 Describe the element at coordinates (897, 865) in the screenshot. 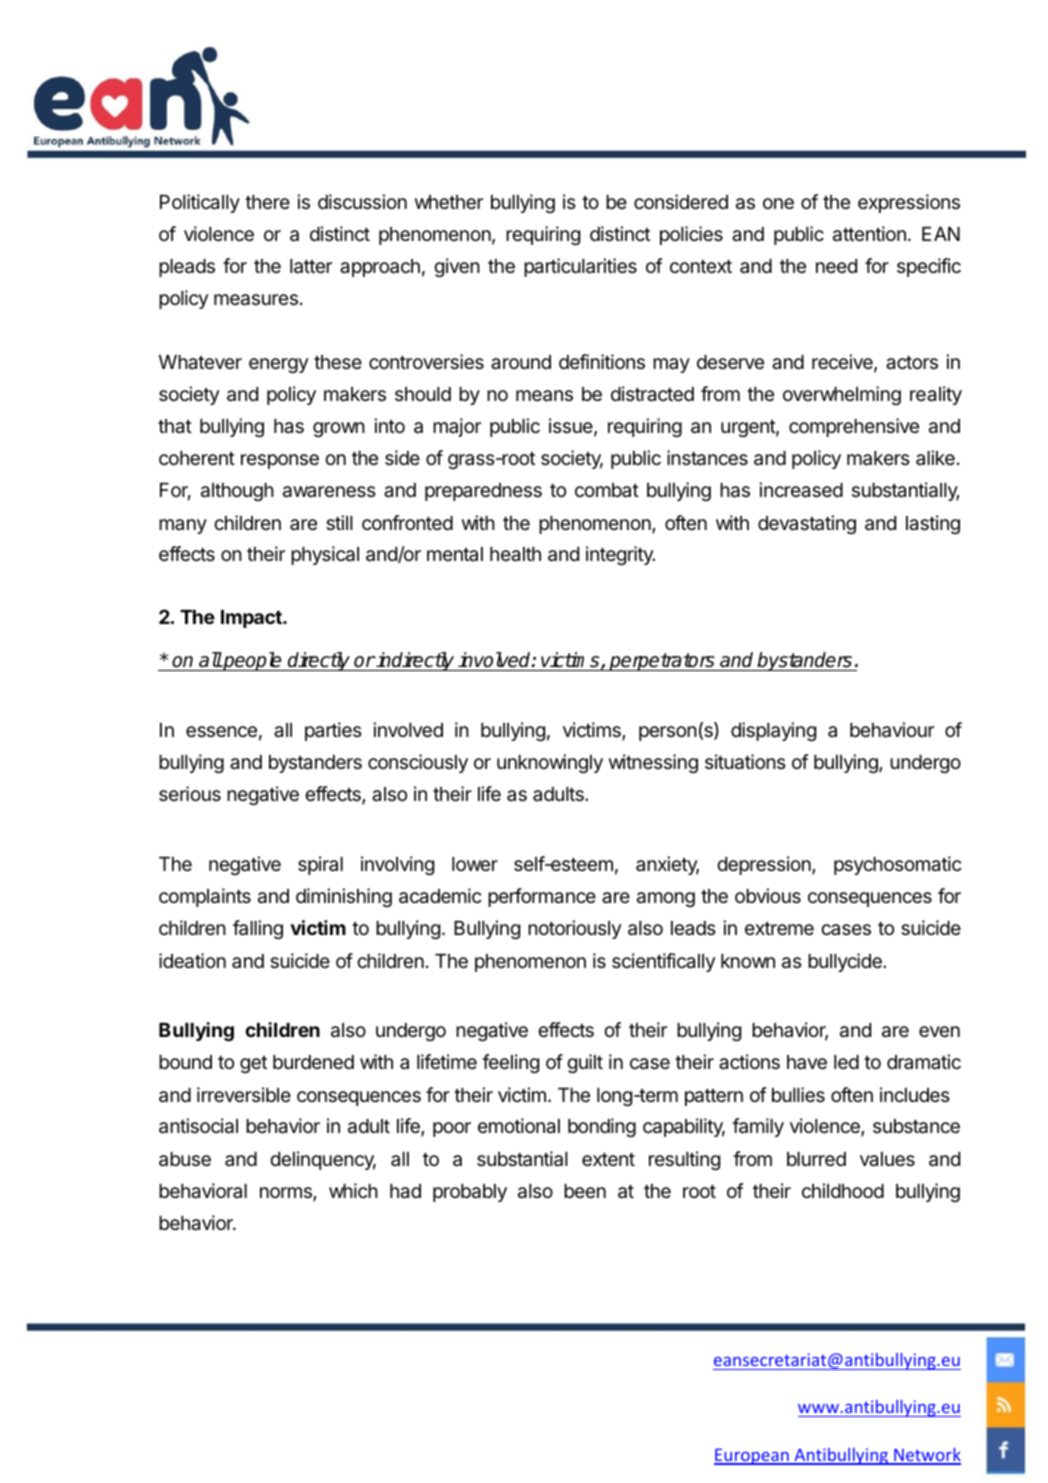

I see `psychosomatic` at that location.
